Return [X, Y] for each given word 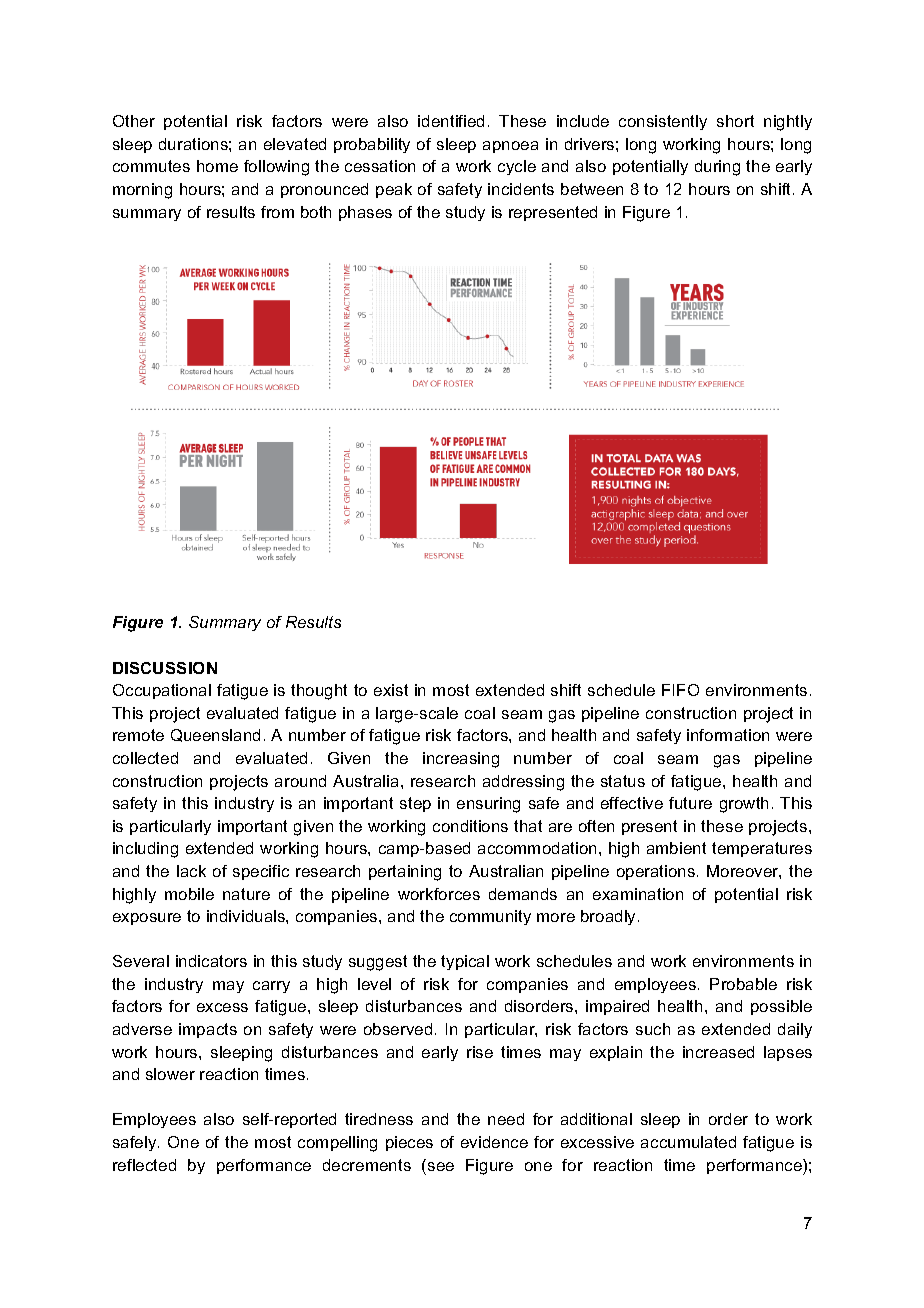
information [728, 735]
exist [391, 690]
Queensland [215, 735]
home [217, 166]
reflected [144, 1165]
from [277, 212]
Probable [743, 984]
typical [465, 962]
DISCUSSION [165, 668]
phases [365, 213]
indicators [211, 961]
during [717, 168]
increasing [461, 760]
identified [451, 121]
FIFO [680, 690]
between [592, 189]
